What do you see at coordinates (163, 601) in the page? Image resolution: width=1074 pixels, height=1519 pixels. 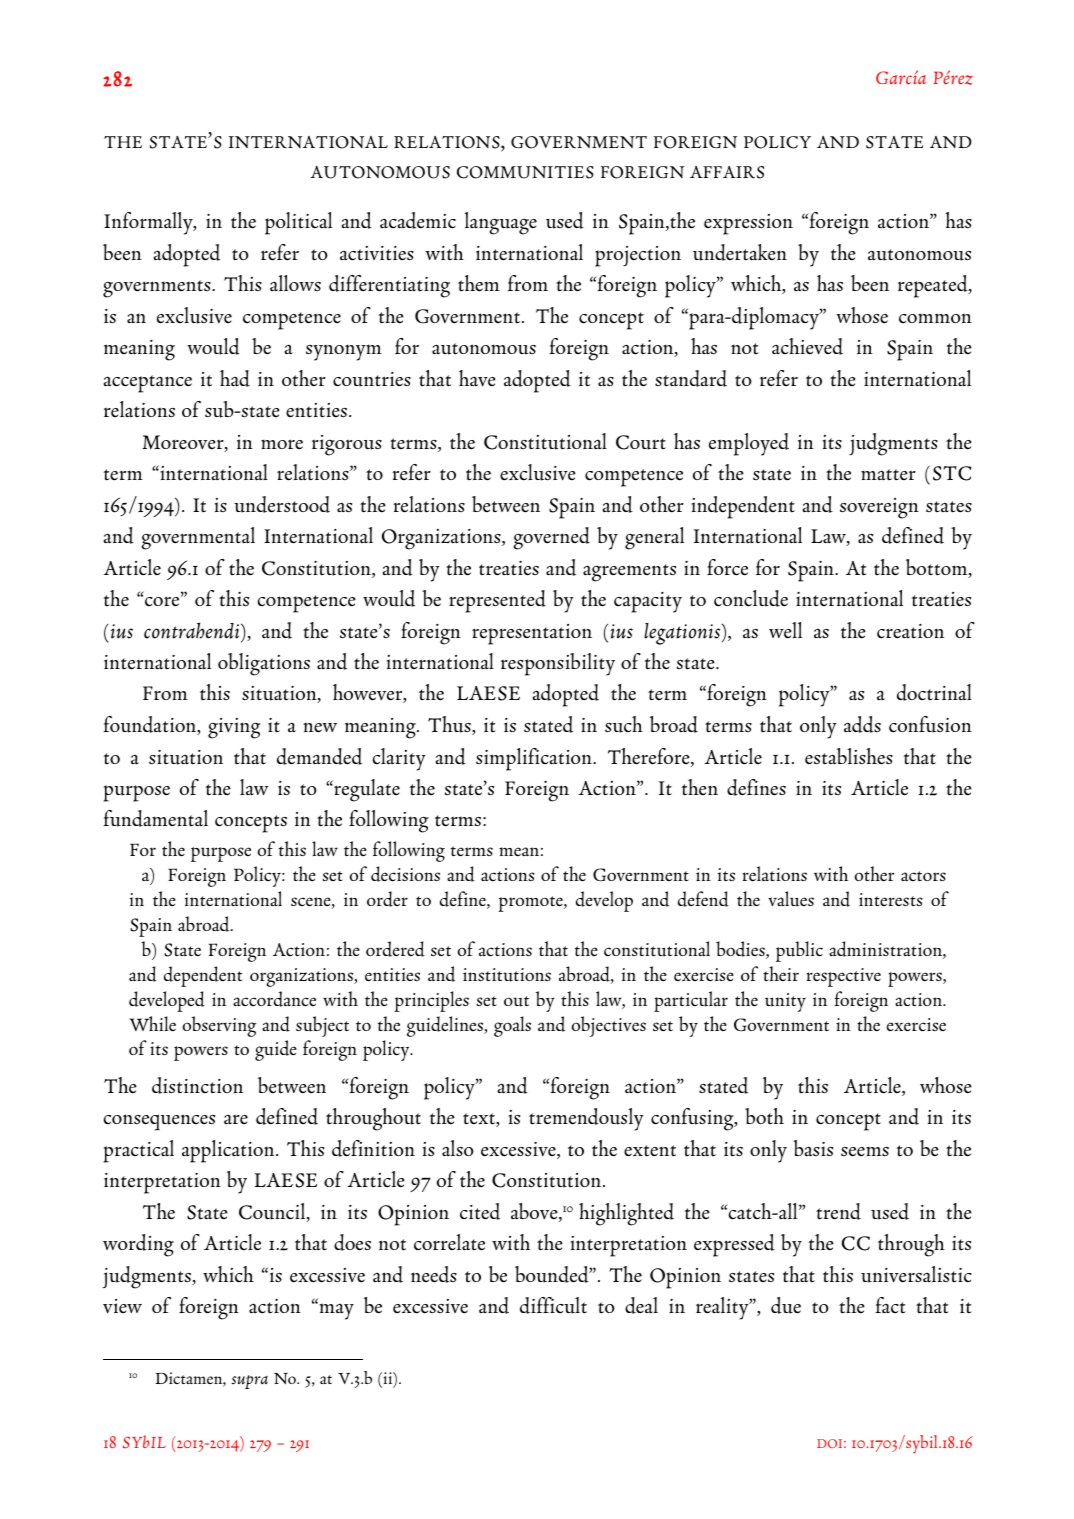 I see `core` at bounding box center [163, 601].
